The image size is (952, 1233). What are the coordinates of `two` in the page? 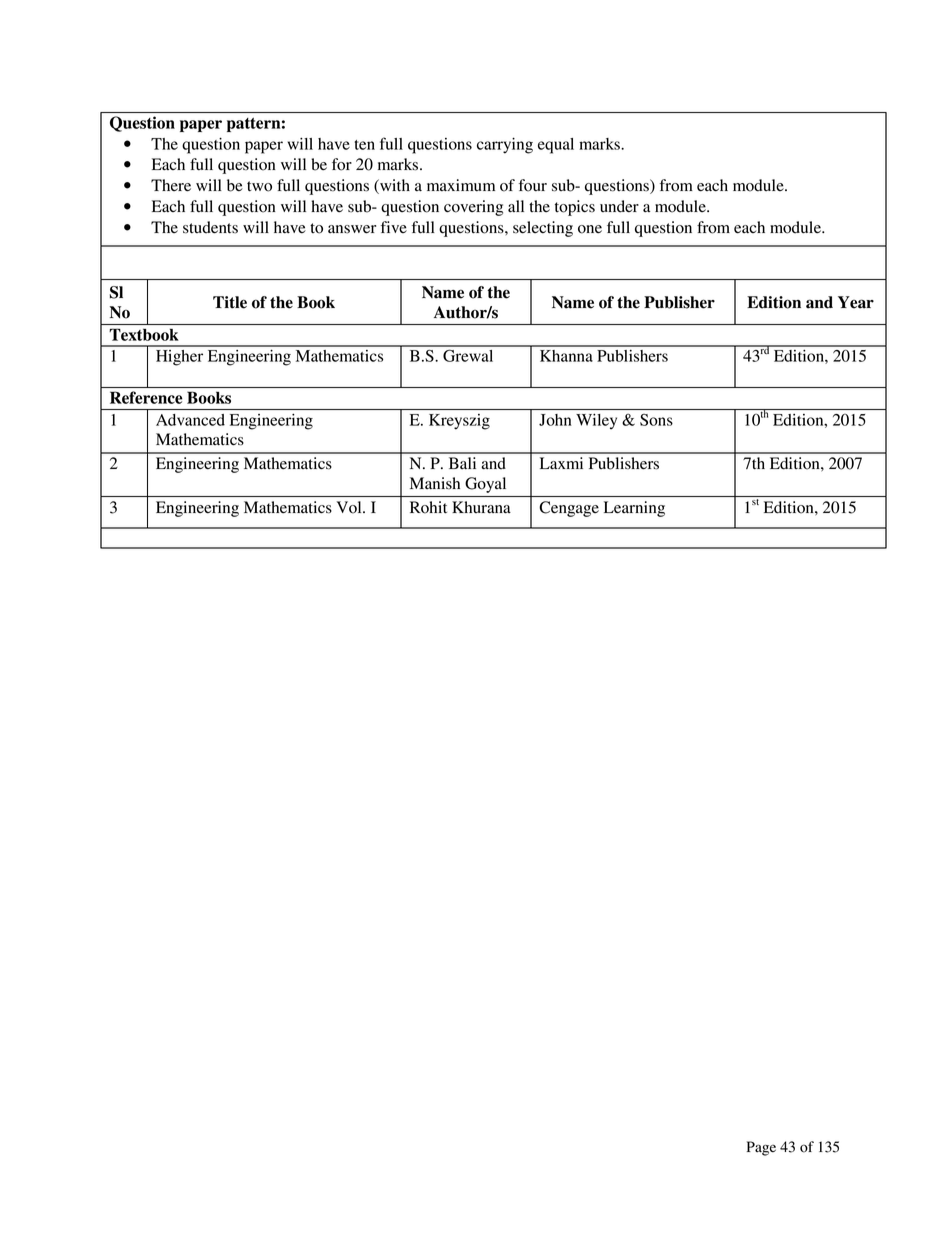 It's located at (259, 186).
